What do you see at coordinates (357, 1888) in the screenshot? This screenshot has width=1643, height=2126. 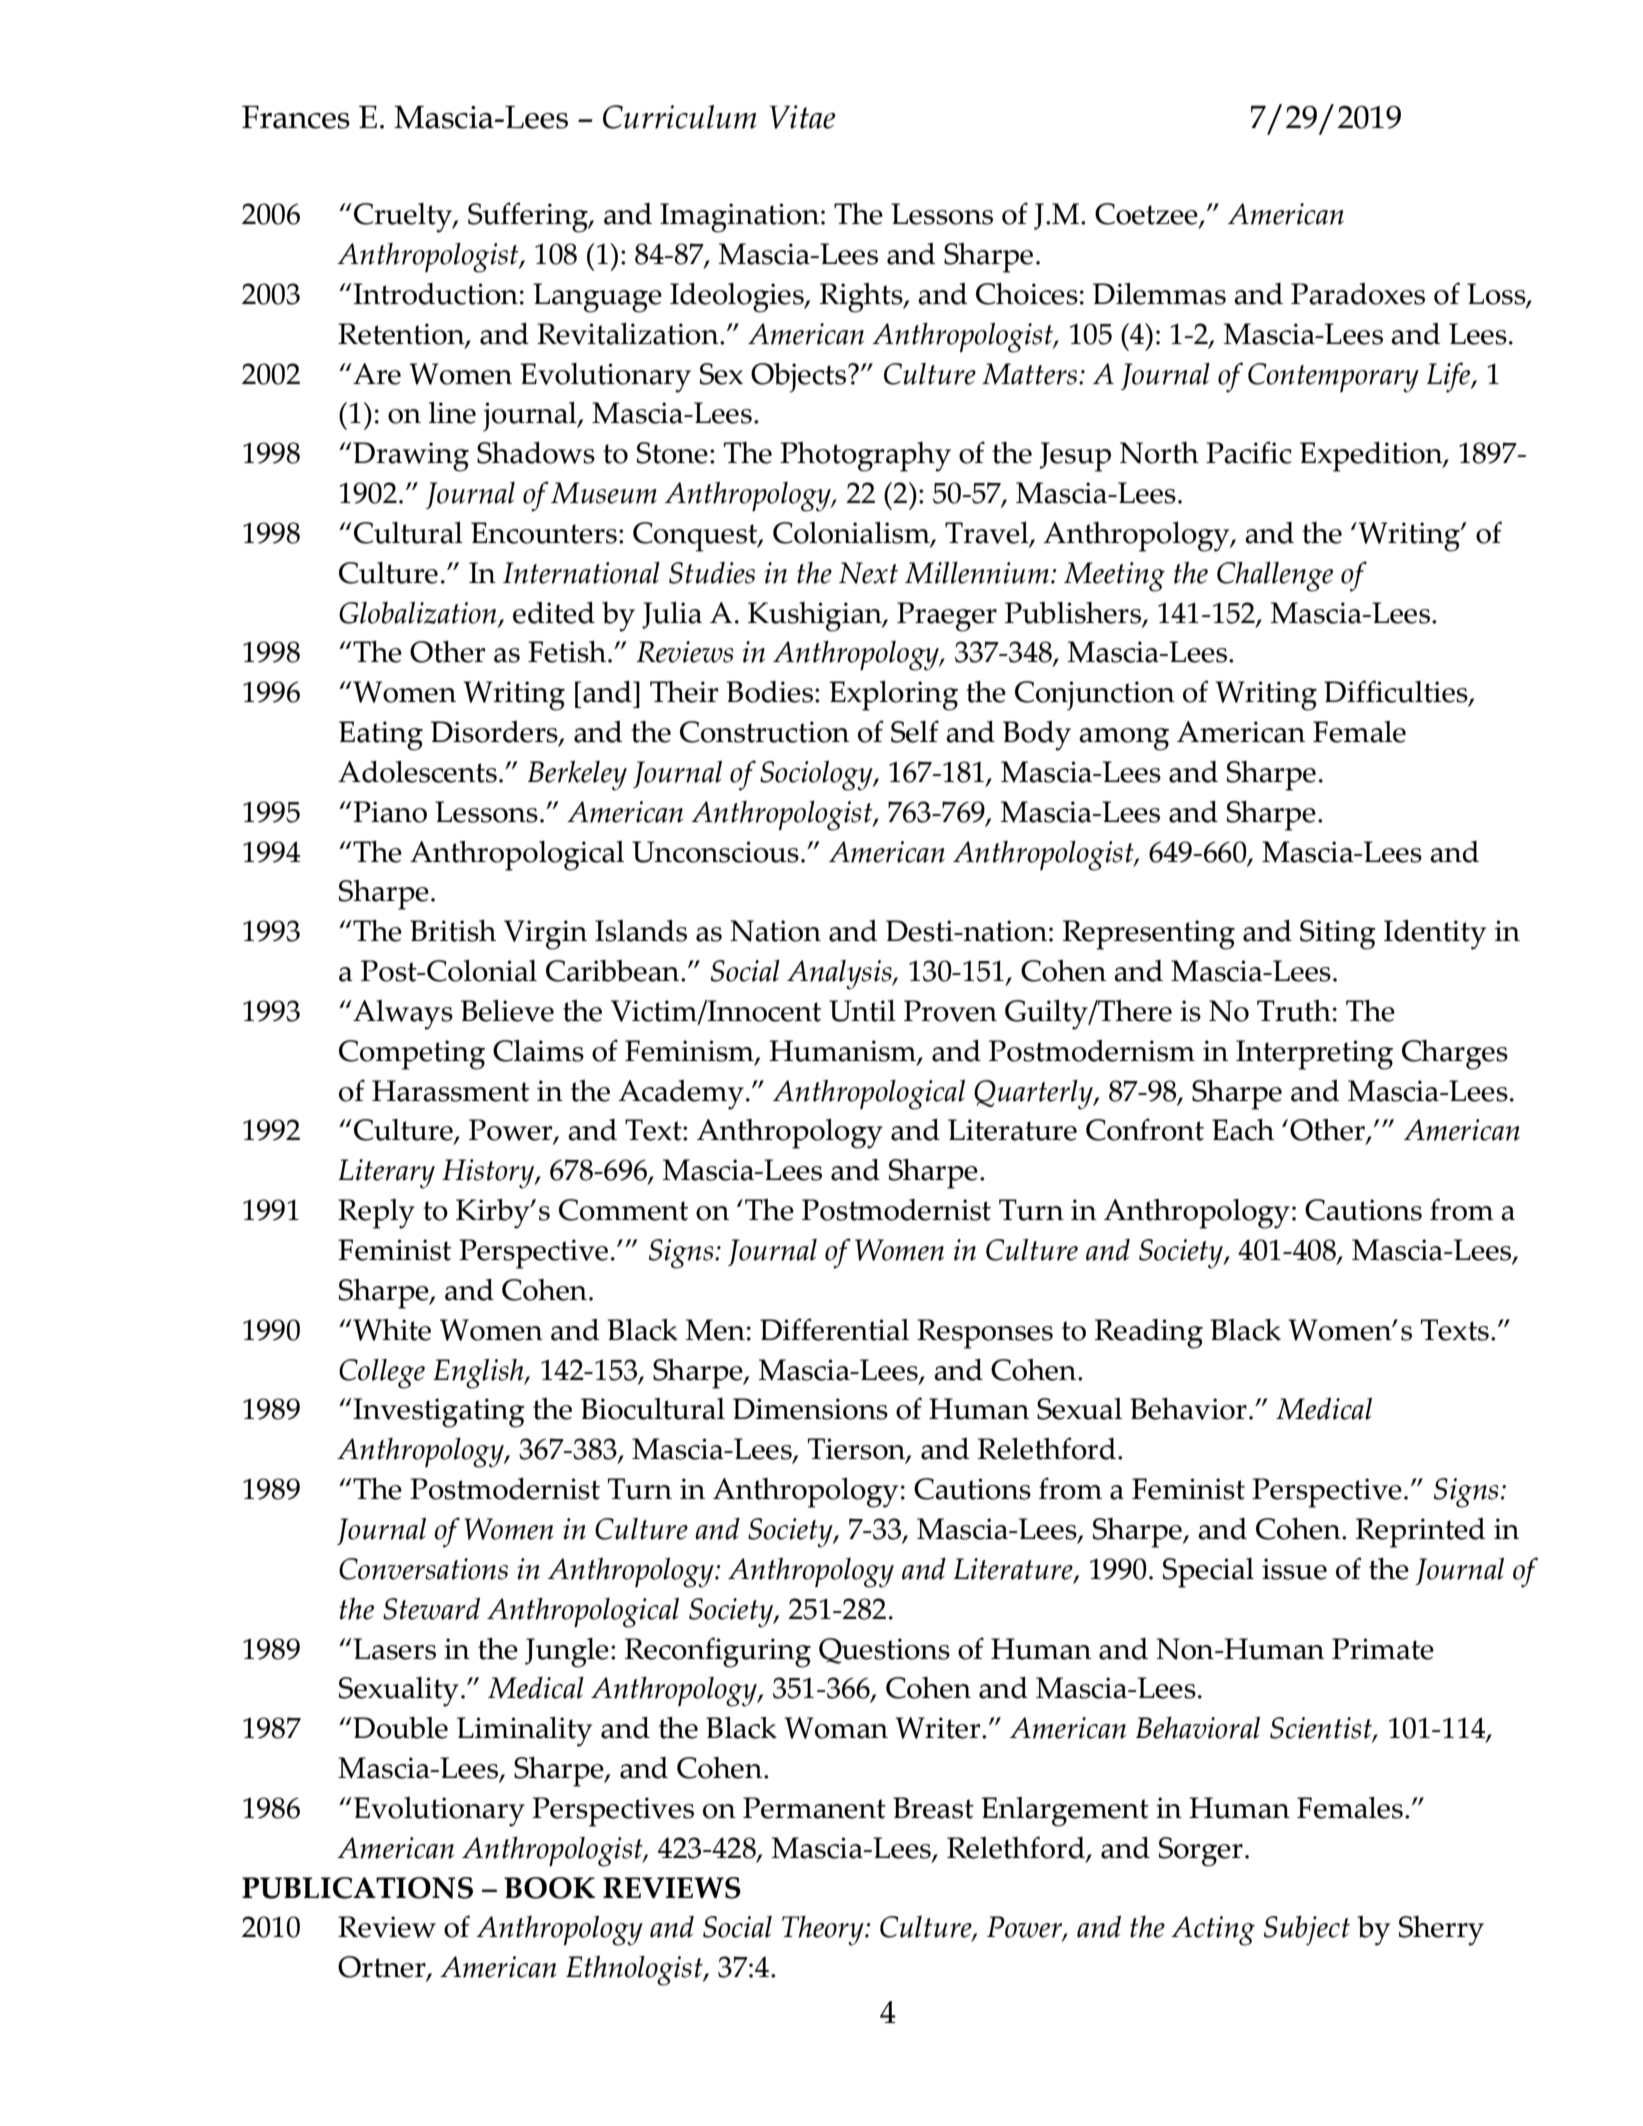 I see `PUBLICATIONS` at bounding box center [357, 1888].
